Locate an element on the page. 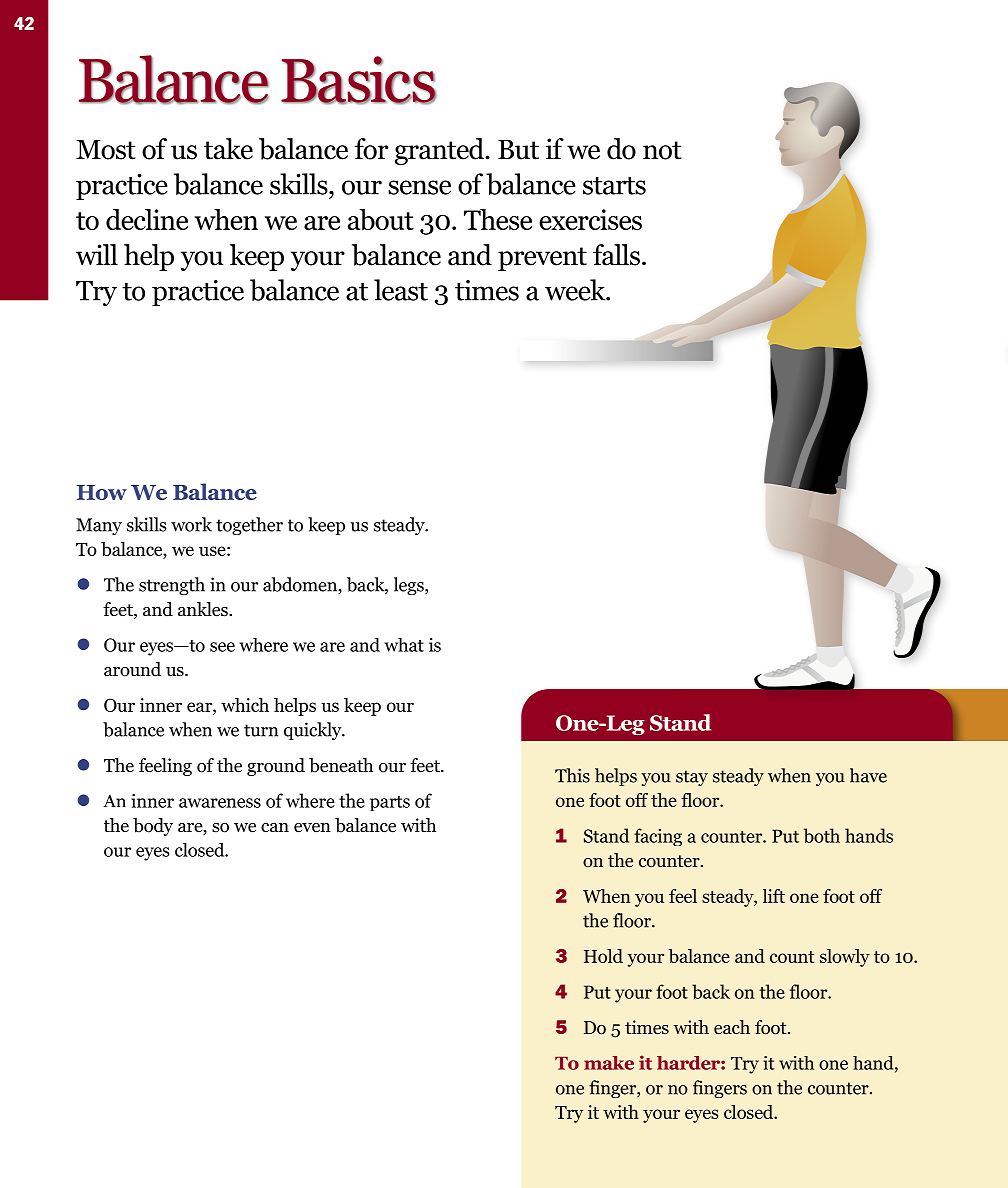 This document has height=1188, width=1008. How is located at coordinates (102, 492).
